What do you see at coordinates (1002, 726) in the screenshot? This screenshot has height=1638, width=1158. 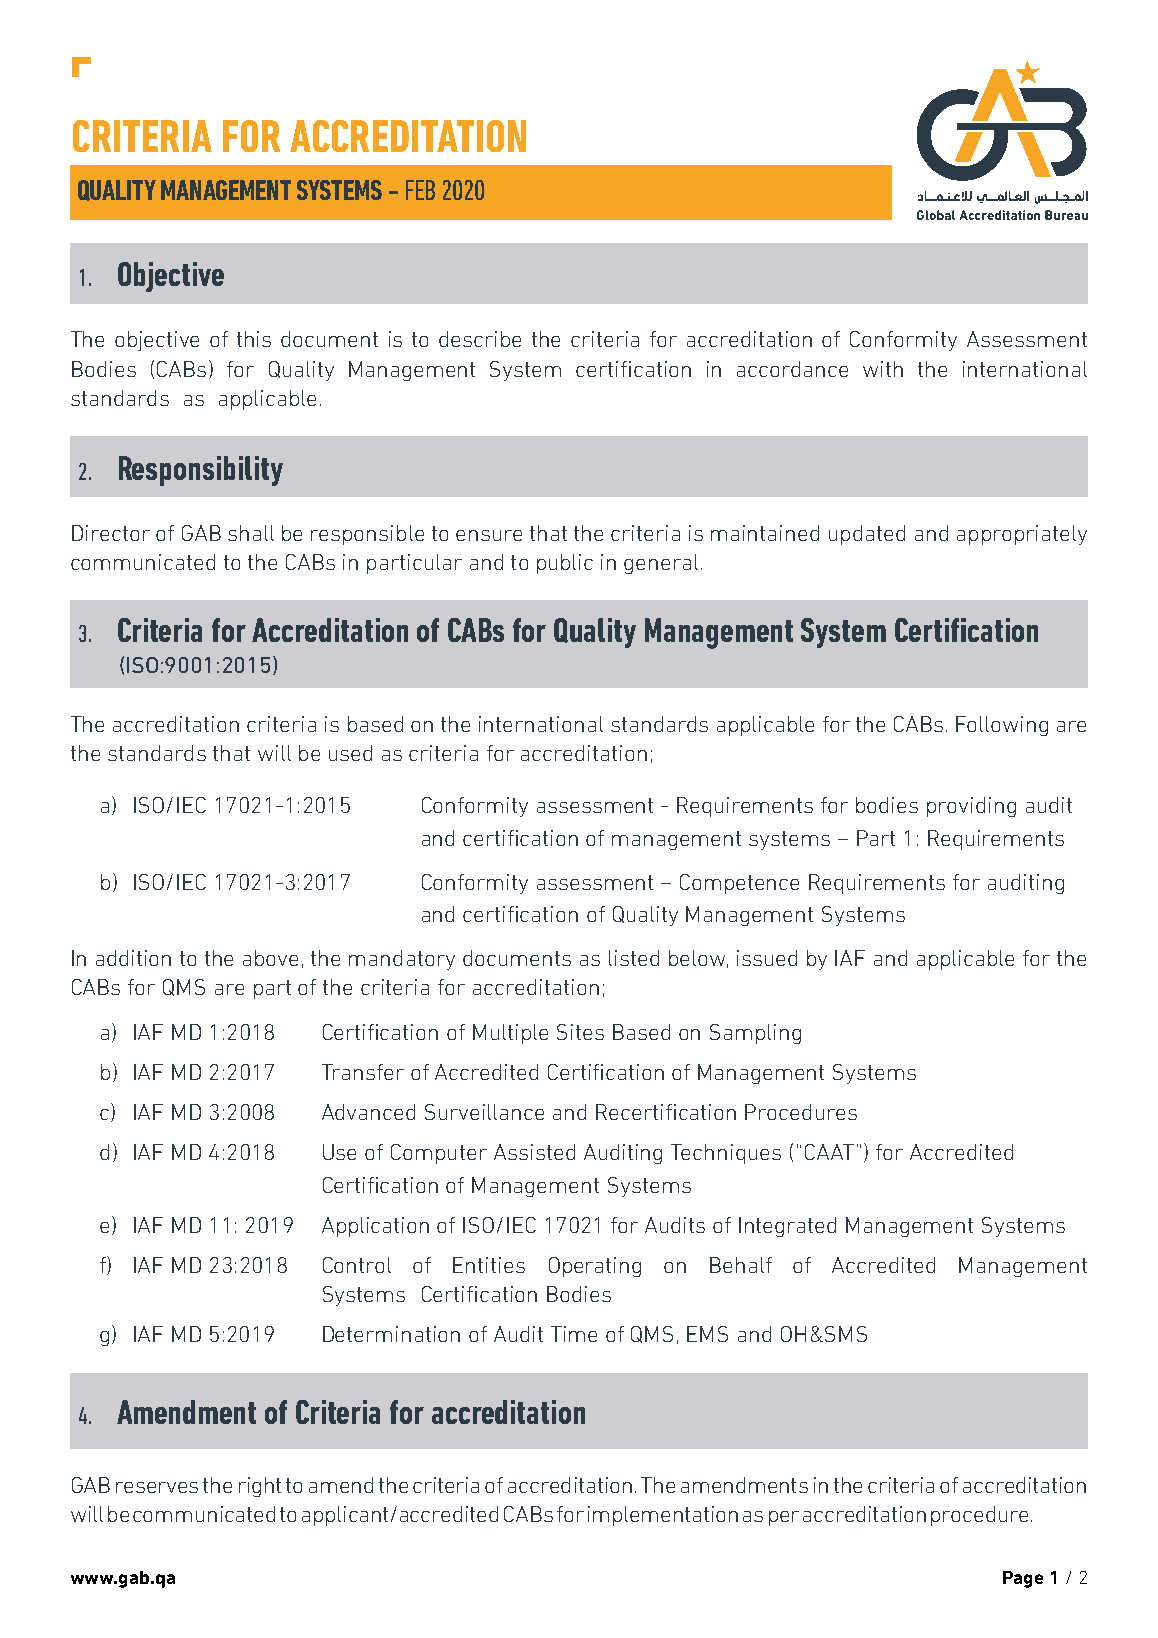 I see `Following` at bounding box center [1002, 726].
